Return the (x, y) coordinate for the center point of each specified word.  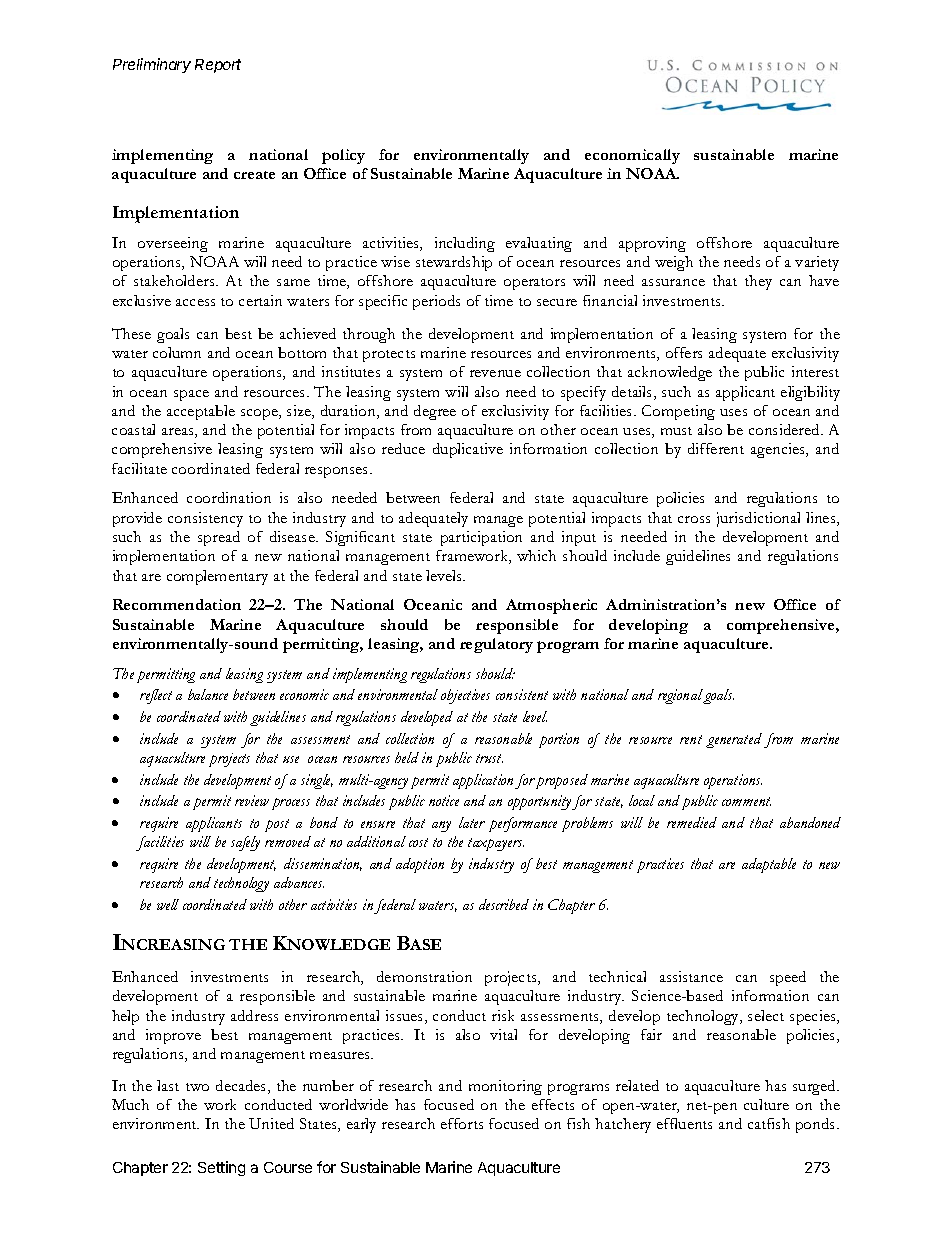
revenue (495, 373)
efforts (462, 1123)
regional (681, 696)
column (177, 352)
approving (652, 244)
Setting (221, 1168)
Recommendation (177, 604)
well (168, 904)
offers (684, 352)
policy (343, 156)
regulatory (496, 645)
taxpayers (496, 844)
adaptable (769, 865)
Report (218, 66)
